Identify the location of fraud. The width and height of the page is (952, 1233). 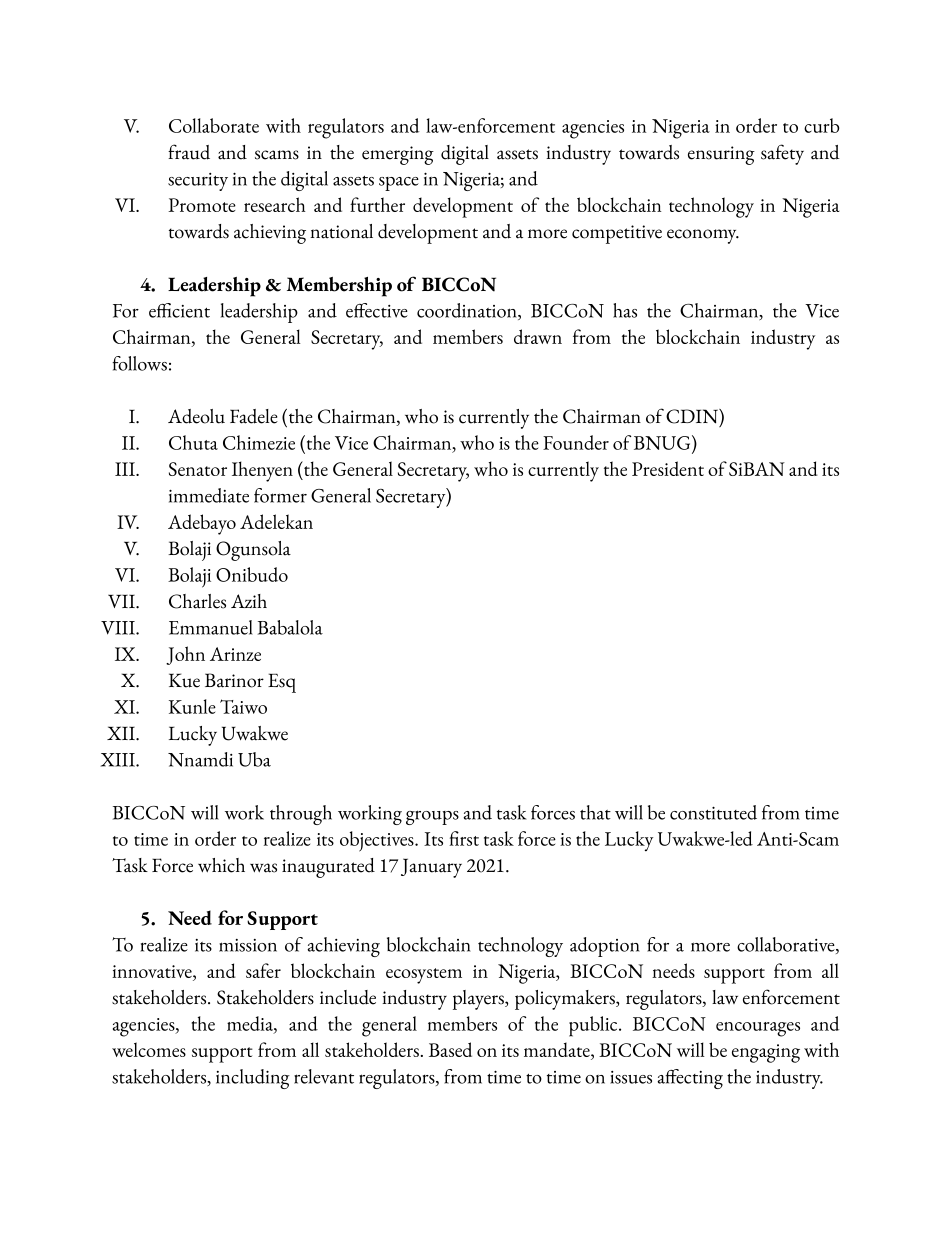
(189, 152).
